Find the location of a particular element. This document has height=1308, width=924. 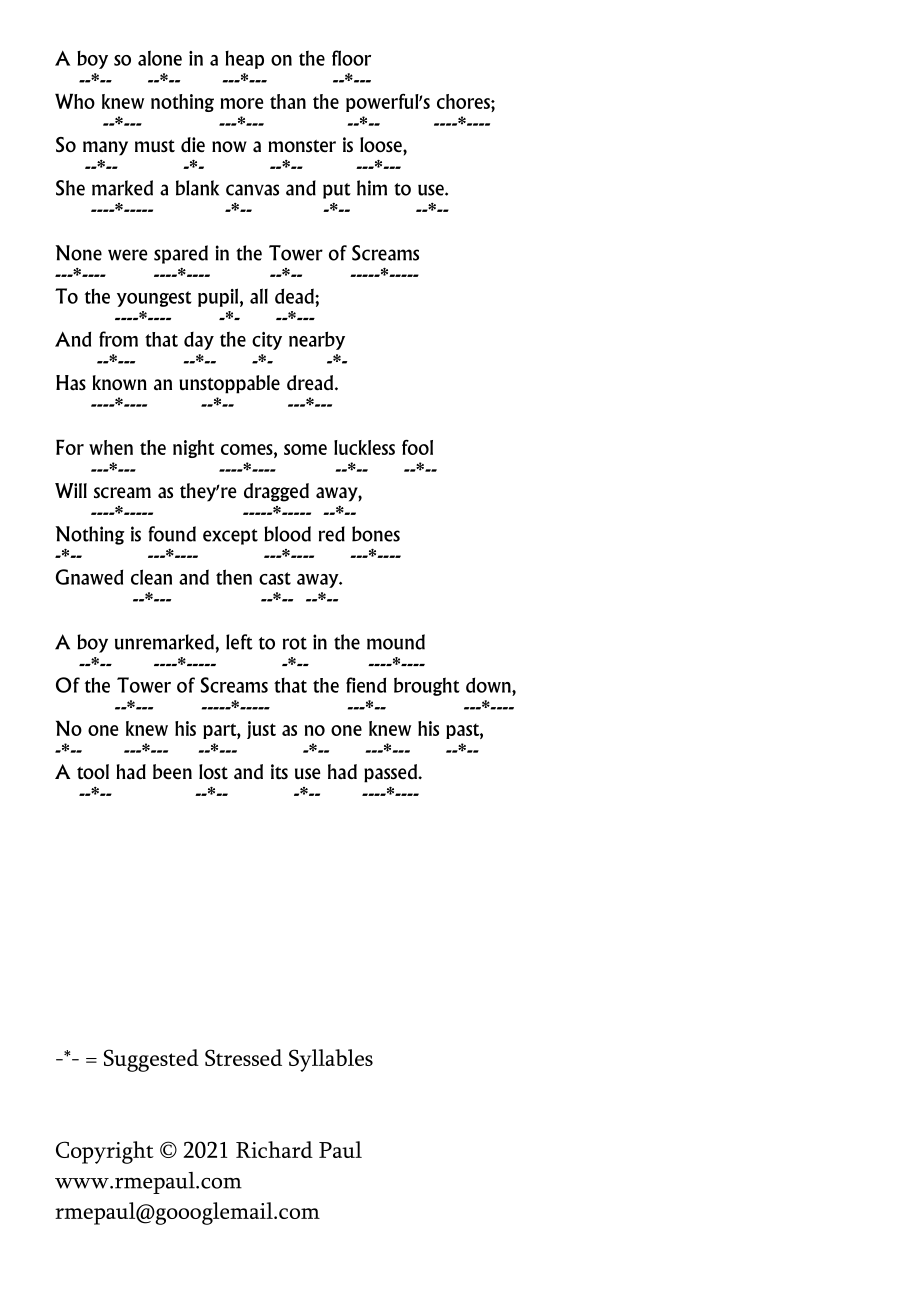

than is located at coordinates (288, 101).
